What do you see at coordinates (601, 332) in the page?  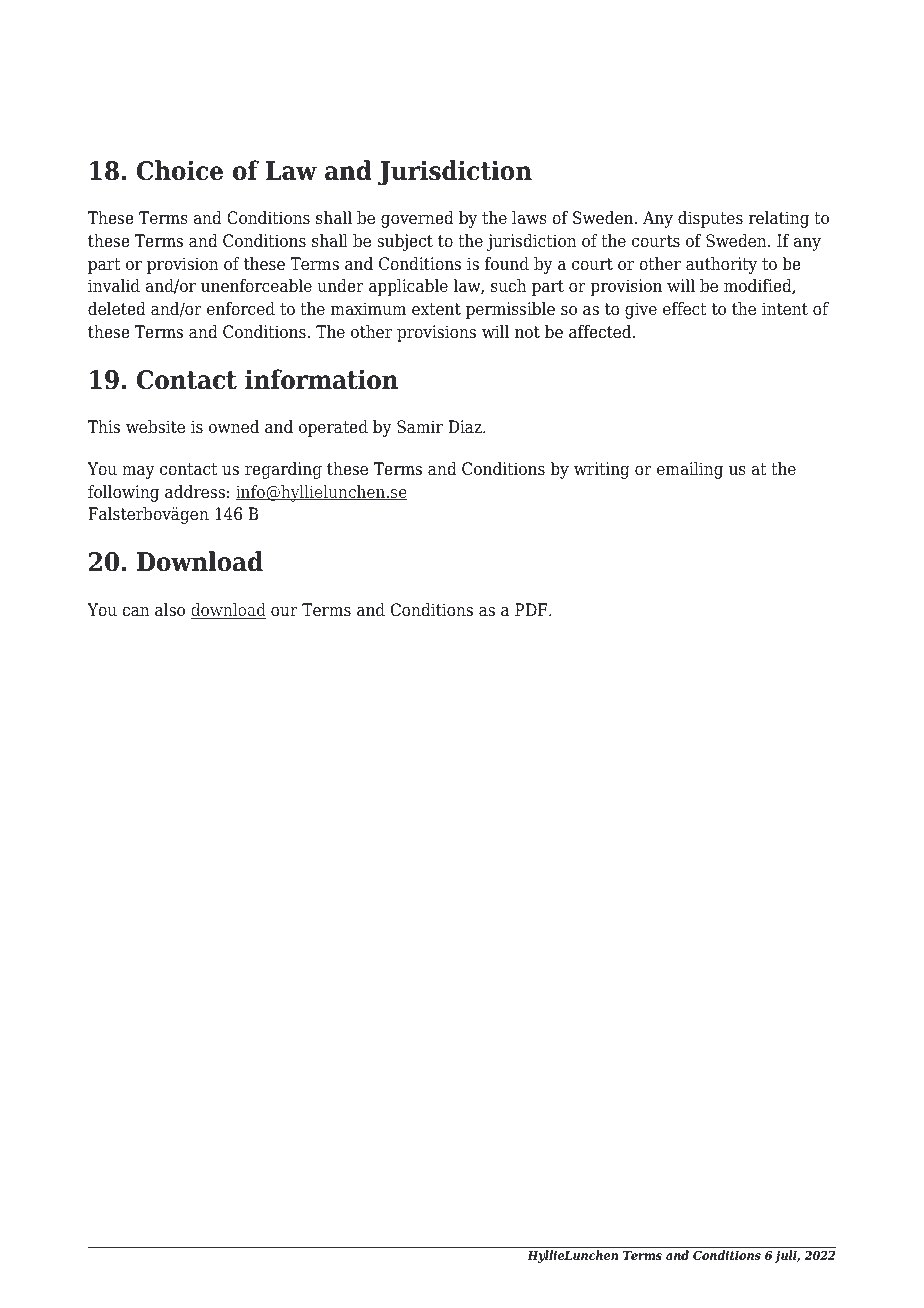 I see `affected` at bounding box center [601, 332].
